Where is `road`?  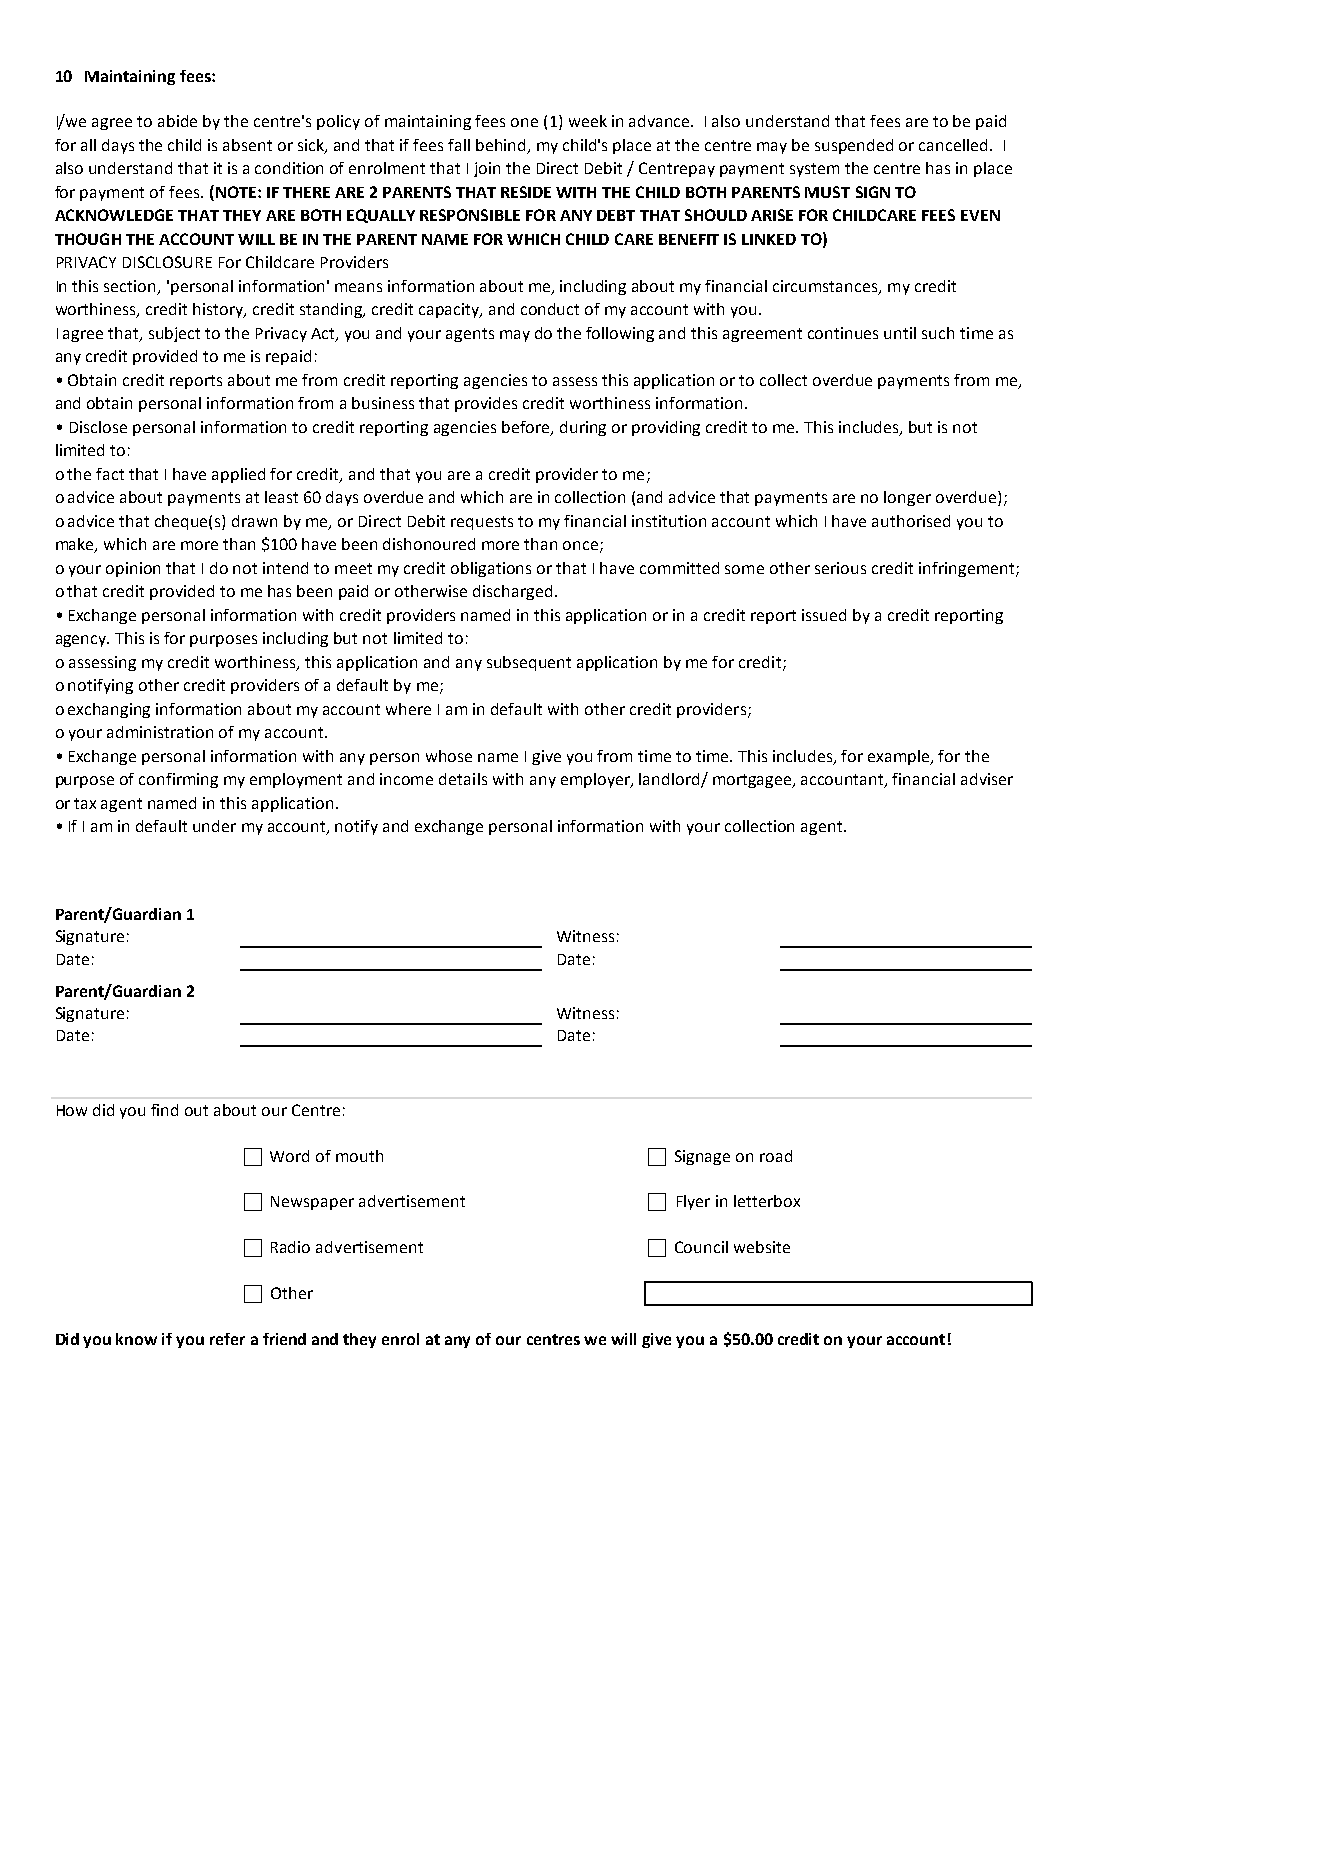 road is located at coordinates (776, 1156).
